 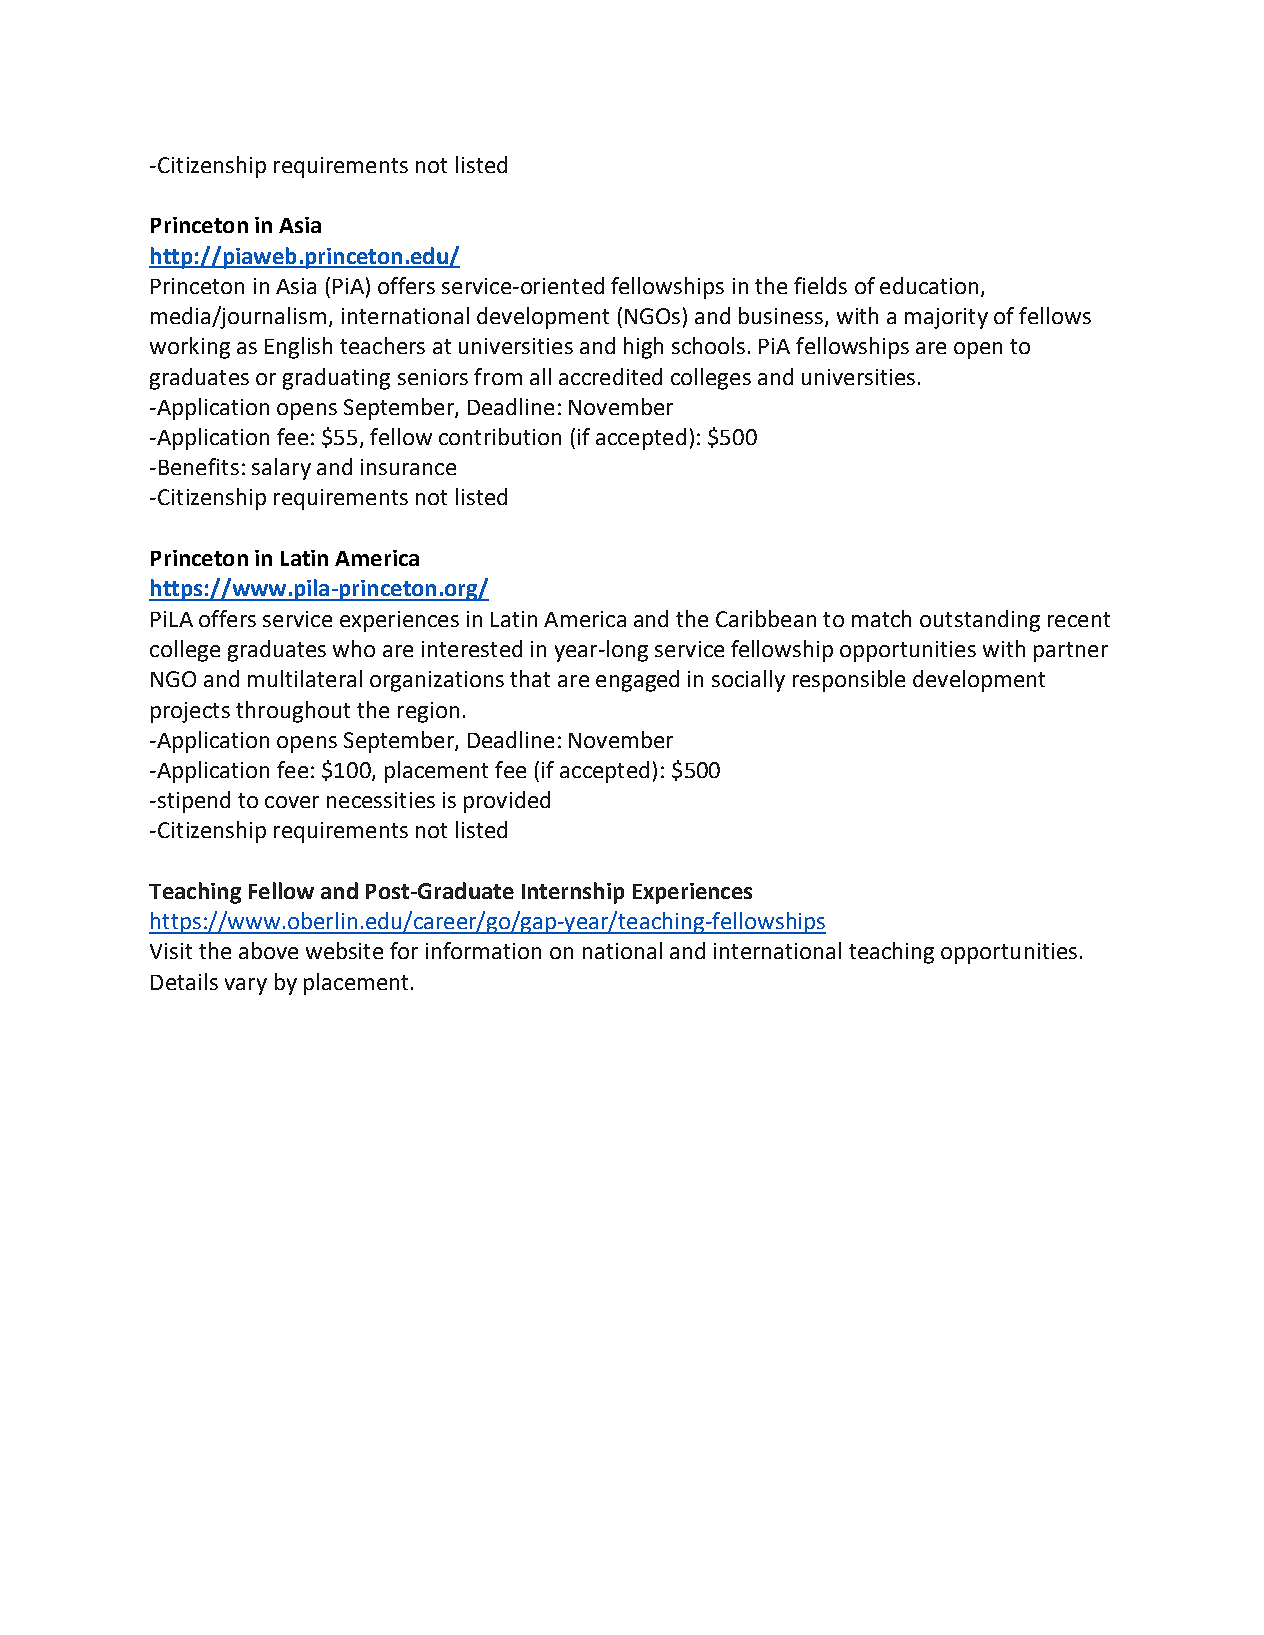 I want to click on majority, so click(x=946, y=318).
